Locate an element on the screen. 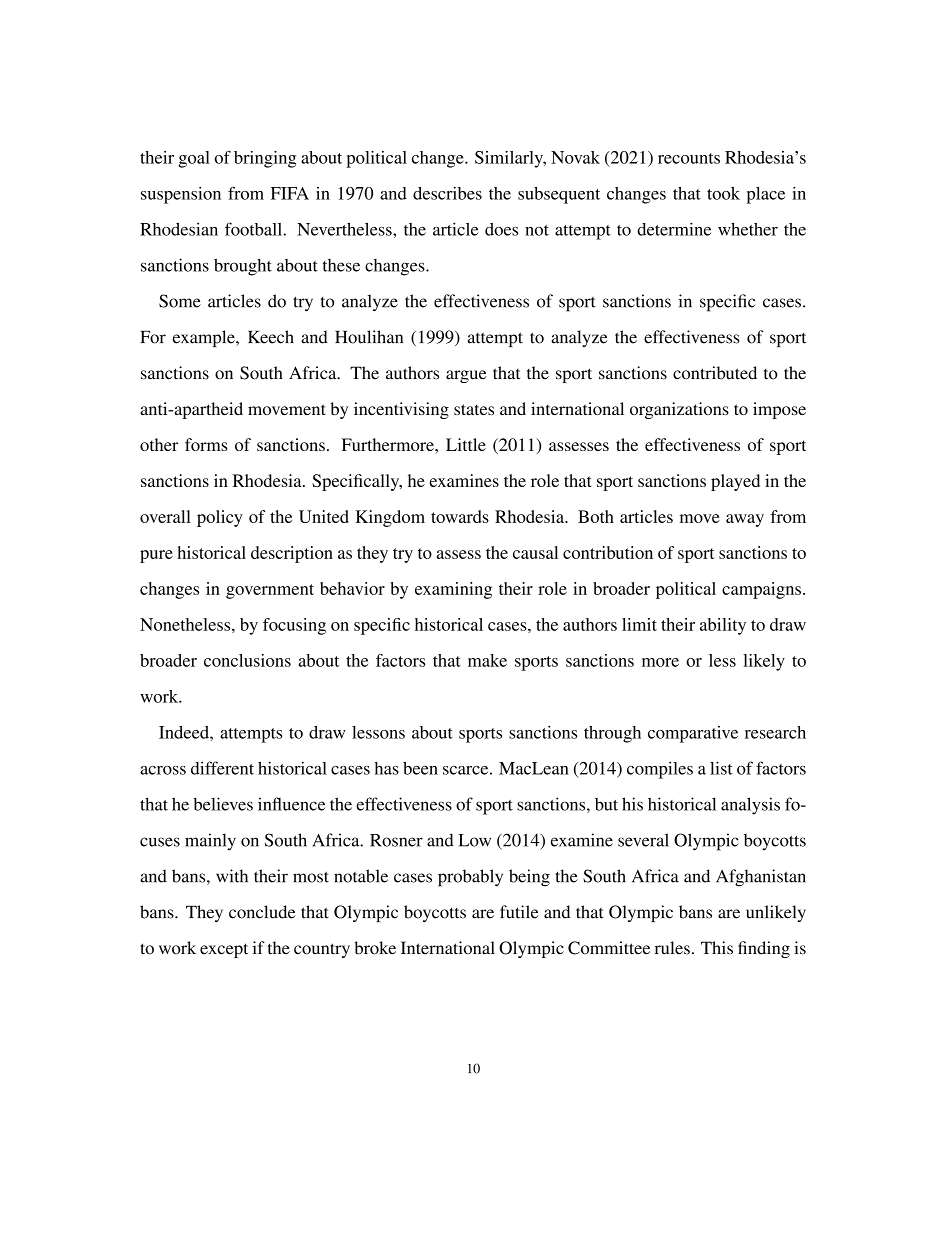 This screenshot has width=952, height=1233. example is located at coordinates (205, 338).
